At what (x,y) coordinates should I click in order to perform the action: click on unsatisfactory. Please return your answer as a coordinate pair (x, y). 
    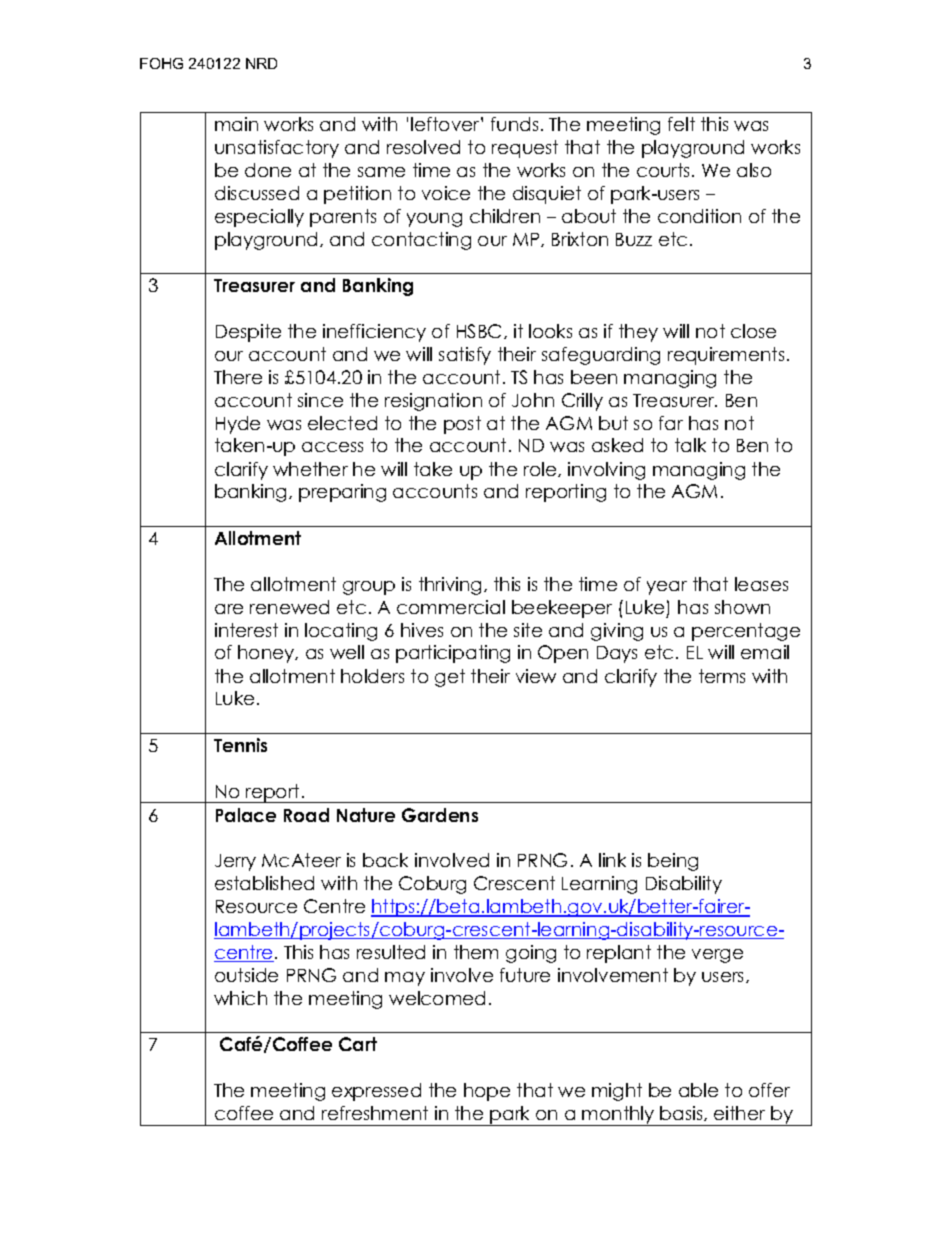
    Looking at the image, I should click on (277, 149).
